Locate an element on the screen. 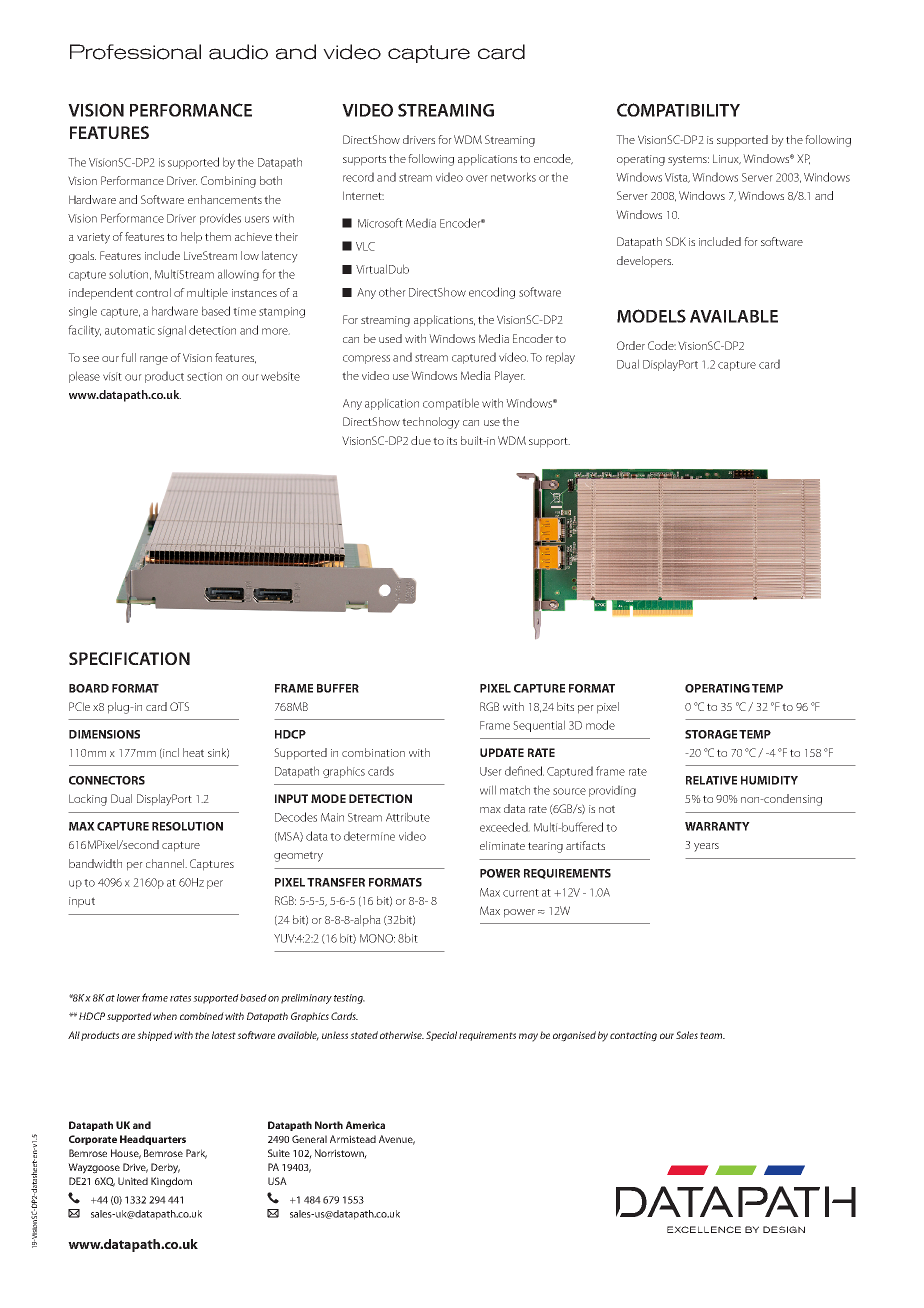 This screenshot has height=1308, width=924. determine is located at coordinates (369, 836).
